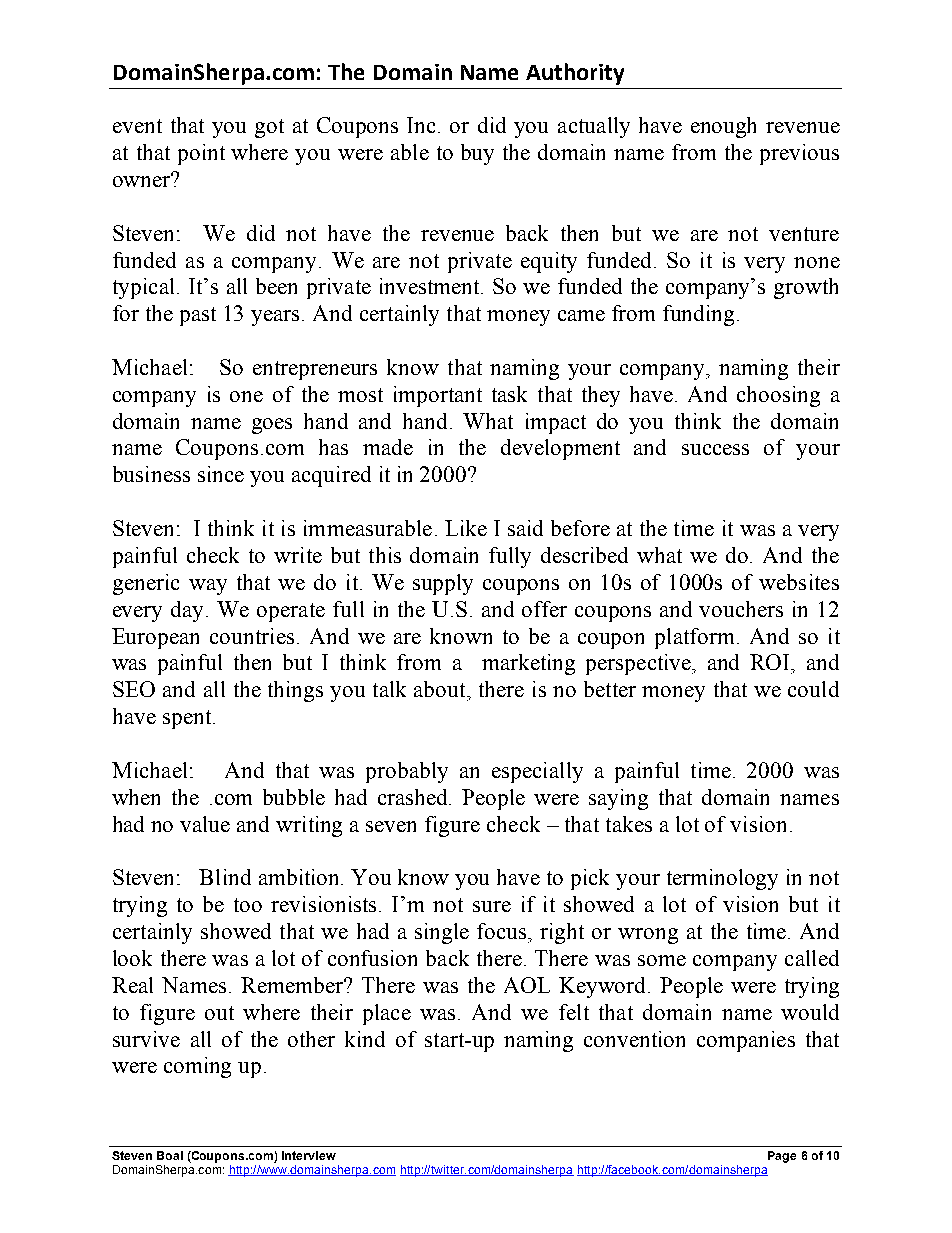 The width and height of the screenshot is (952, 1233). Describe the element at coordinates (205, 824) in the screenshot. I see `value` at that location.
